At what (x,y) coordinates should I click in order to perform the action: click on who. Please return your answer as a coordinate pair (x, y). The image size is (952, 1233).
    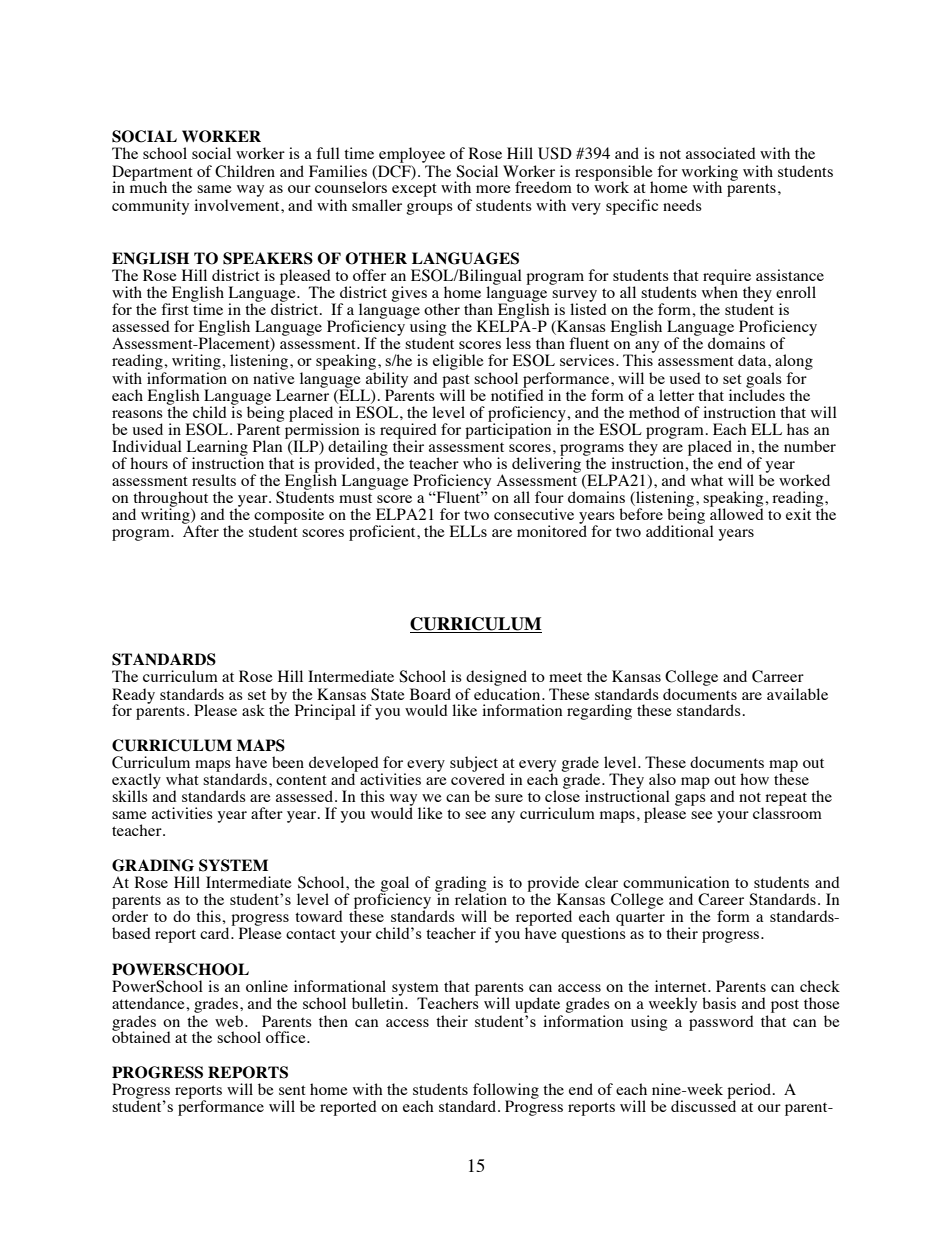
    Looking at the image, I should click on (477, 463).
